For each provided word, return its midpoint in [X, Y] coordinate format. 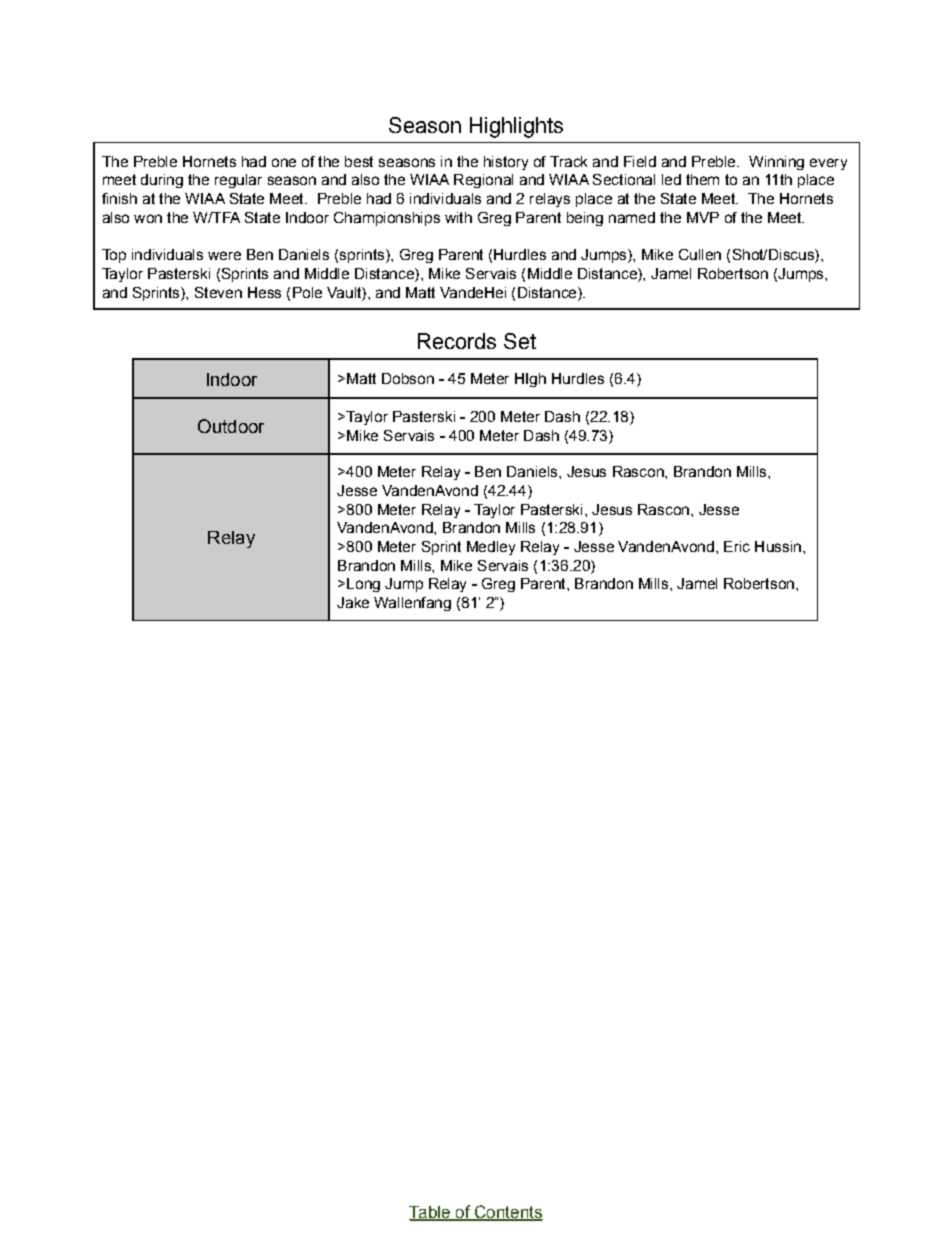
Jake [353, 602]
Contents [507, 1213]
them [702, 179]
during [162, 181]
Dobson [408, 378]
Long [363, 585]
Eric [737, 546]
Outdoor [231, 426]
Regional [483, 181]
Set [520, 341]
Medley [491, 548]
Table [430, 1213]
